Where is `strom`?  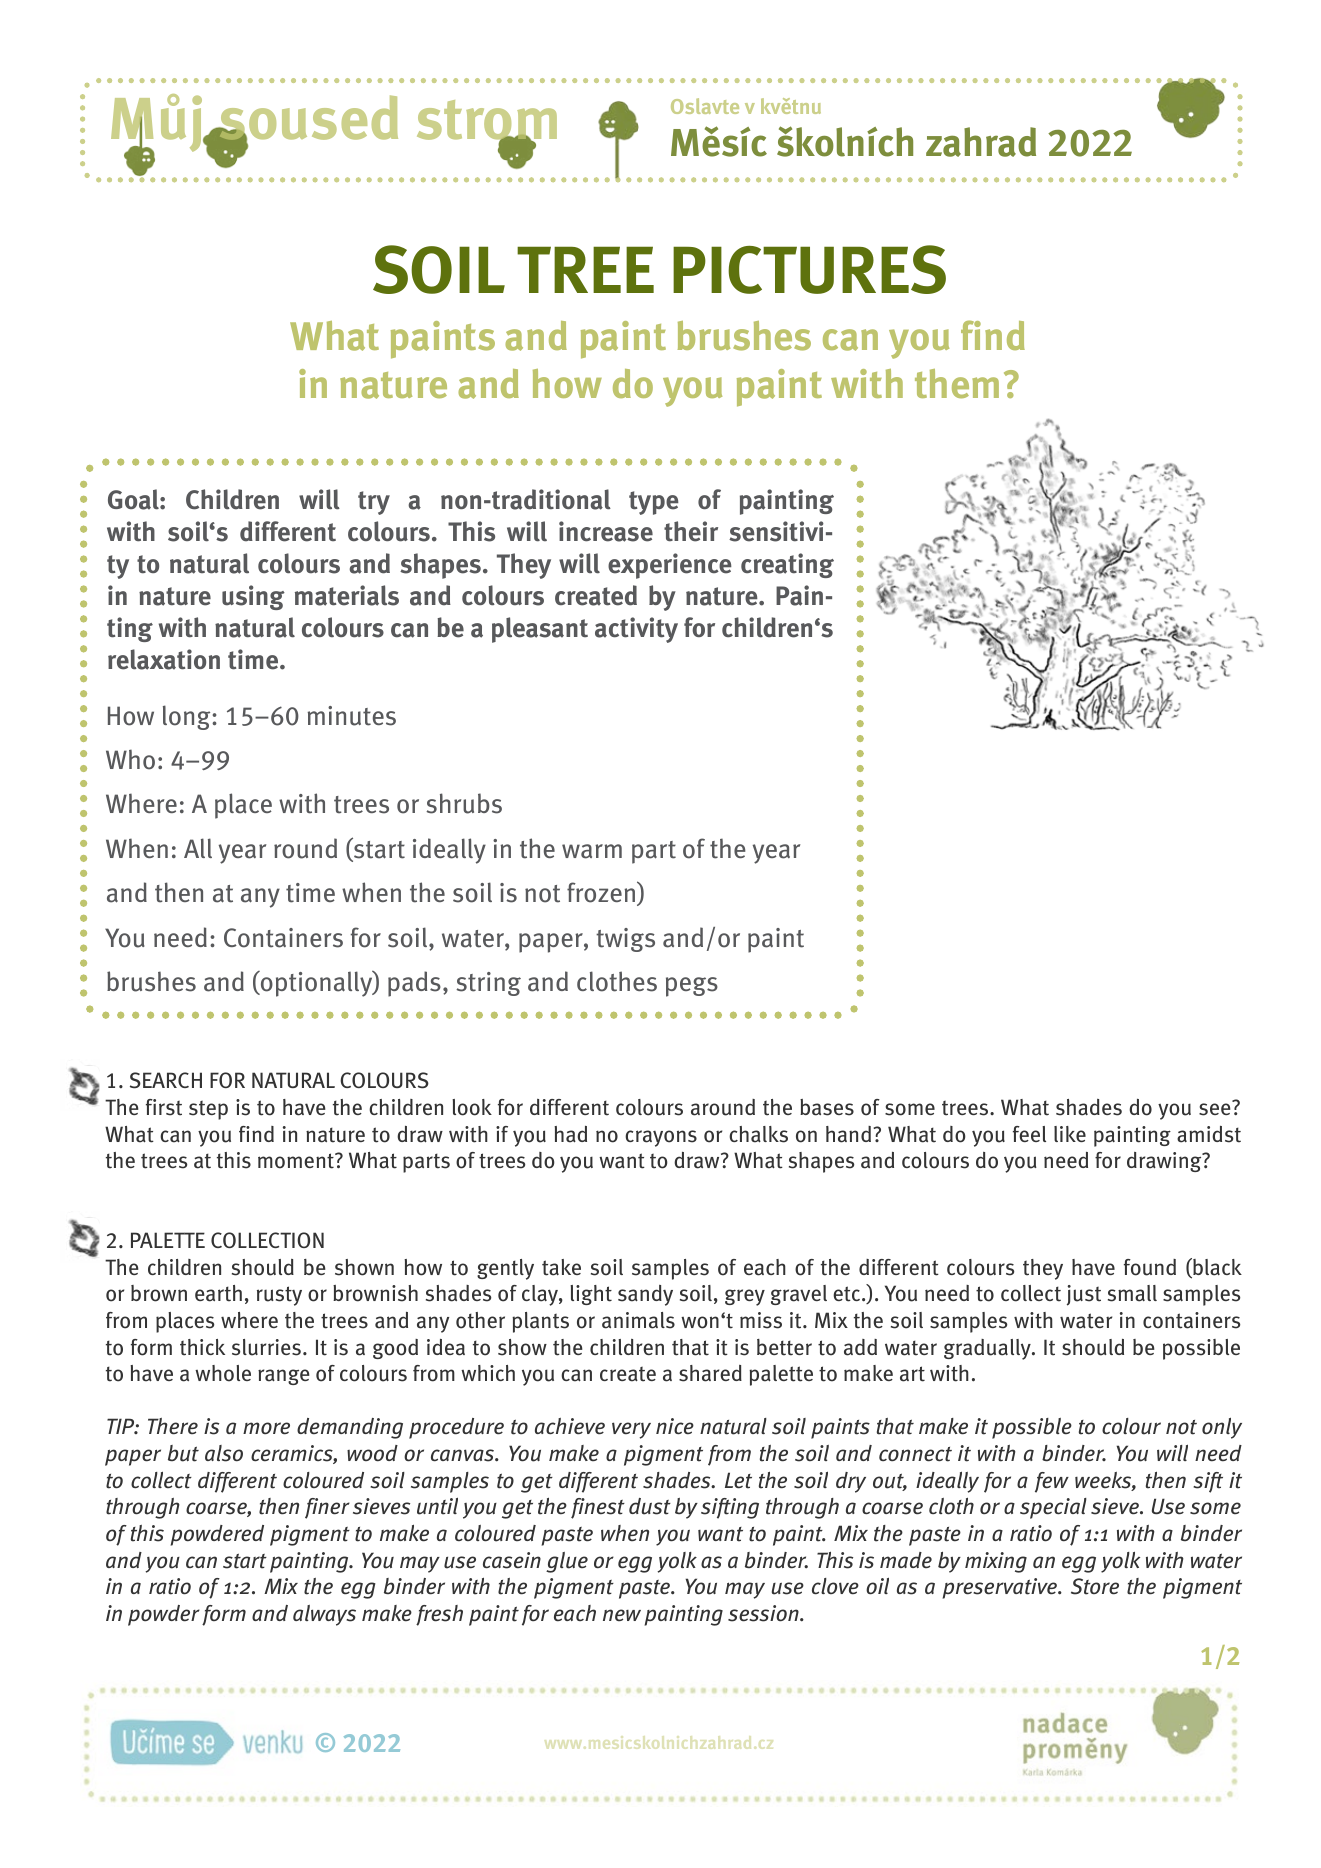
strom is located at coordinates (487, 121).
